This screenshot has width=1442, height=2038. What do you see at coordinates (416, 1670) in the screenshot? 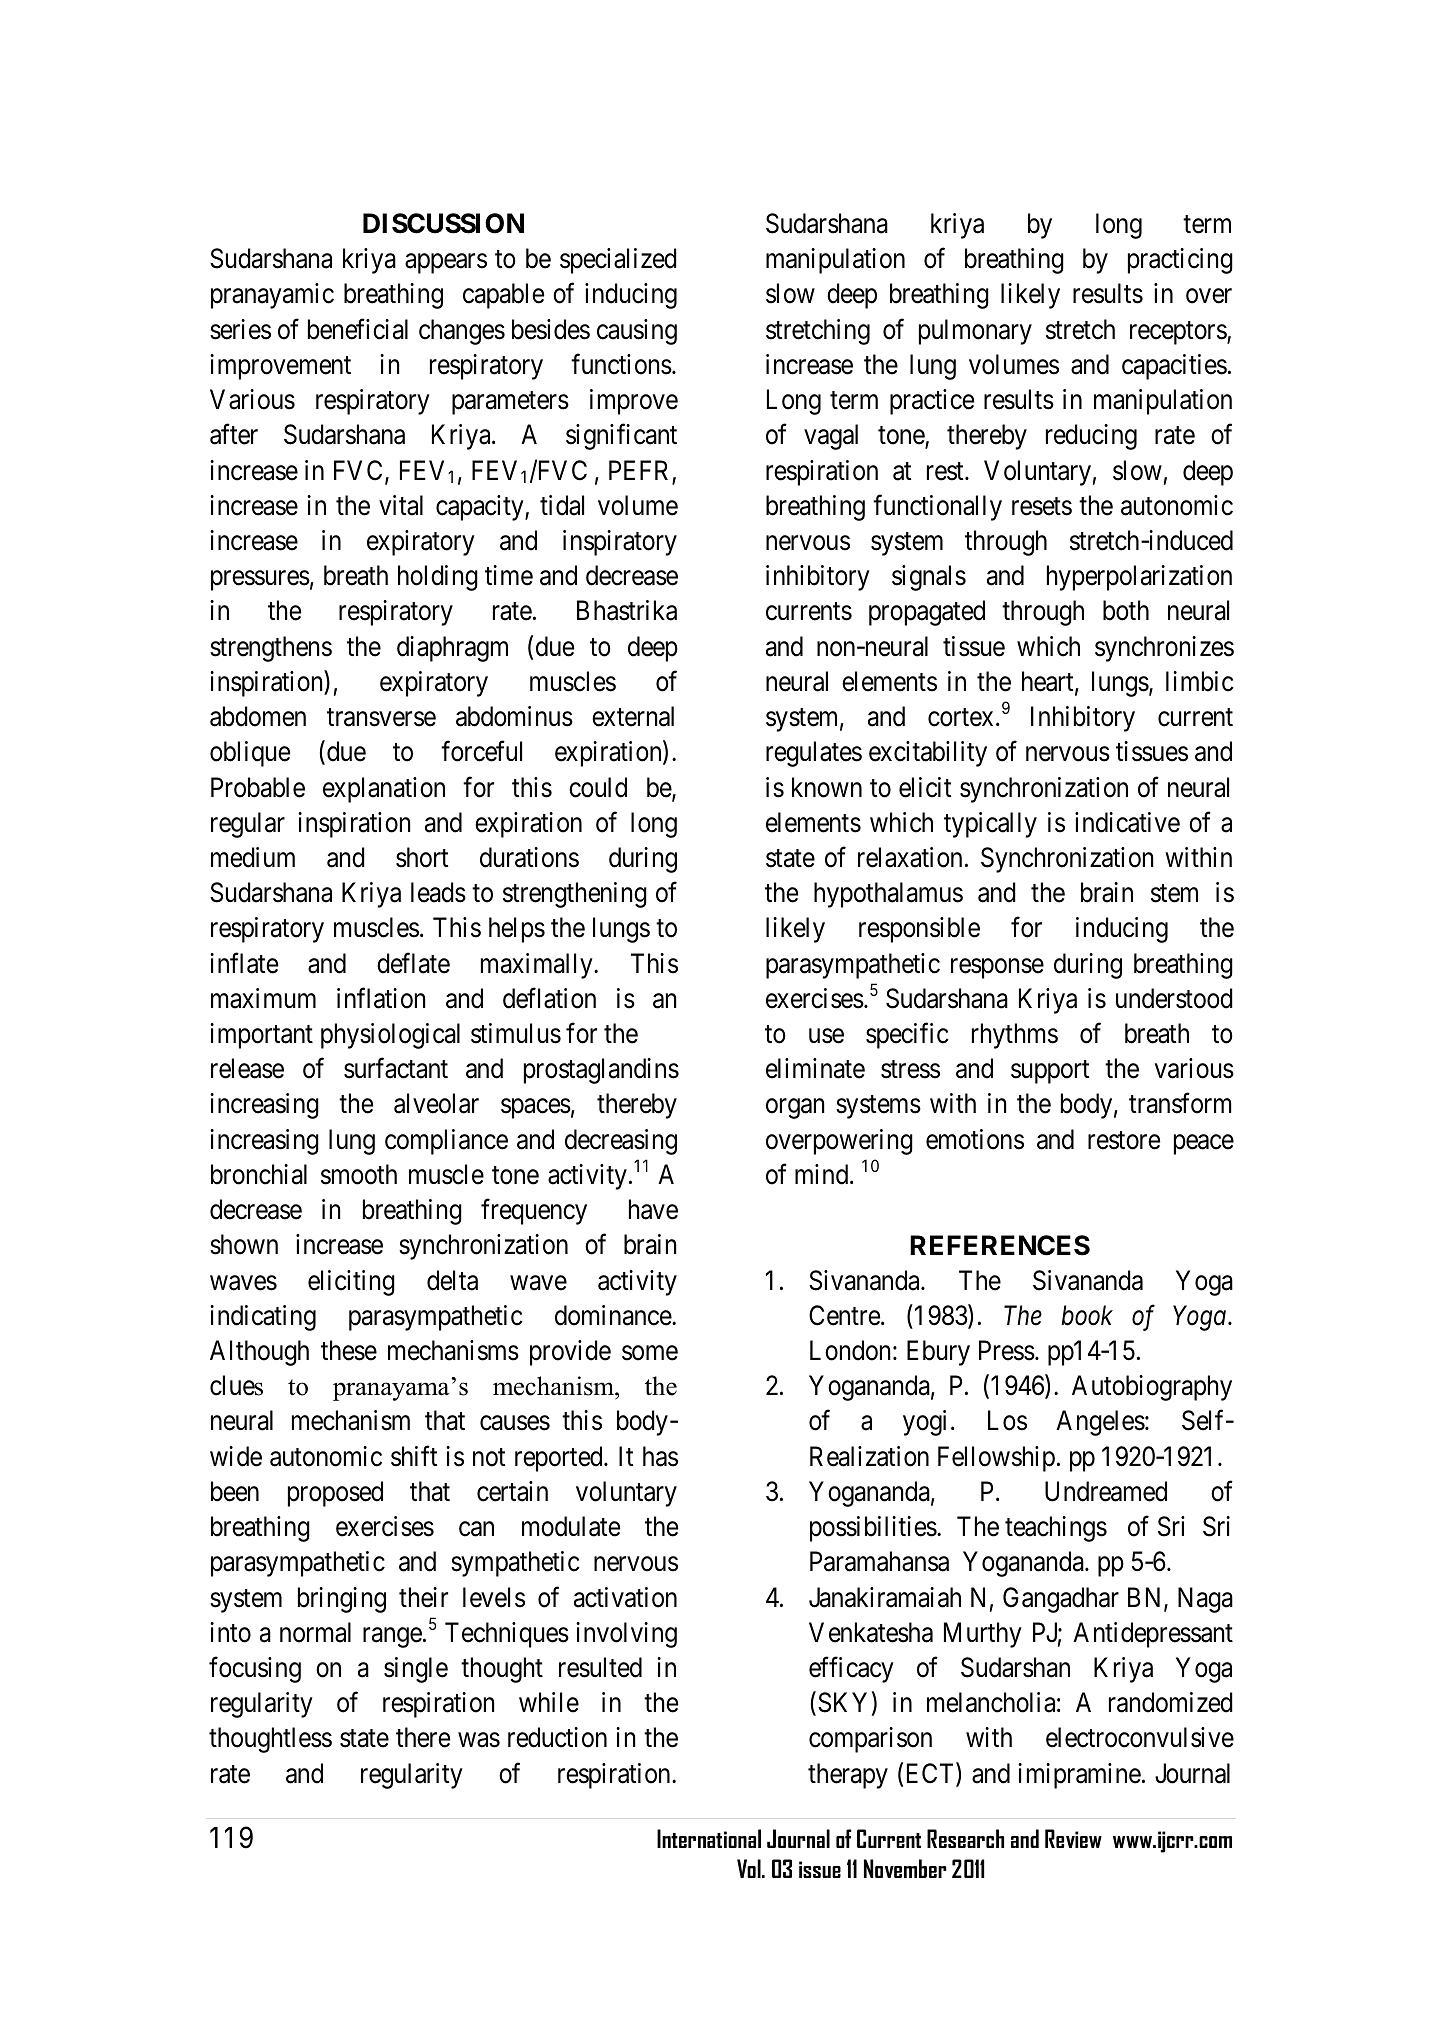
I see `single` at bounding box center [416, 1670].
